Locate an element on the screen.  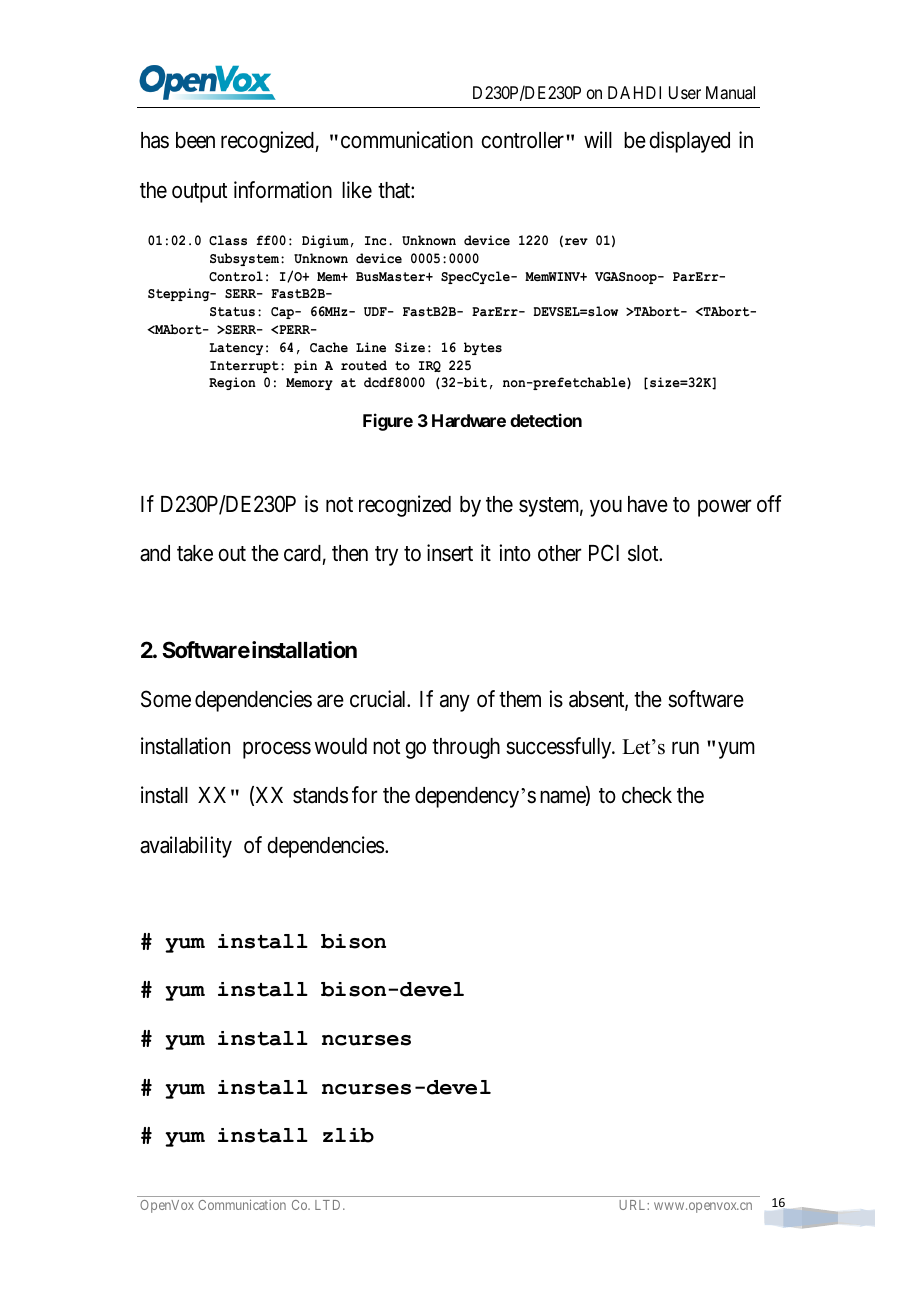
detection is located at coordinates (546, 420).
